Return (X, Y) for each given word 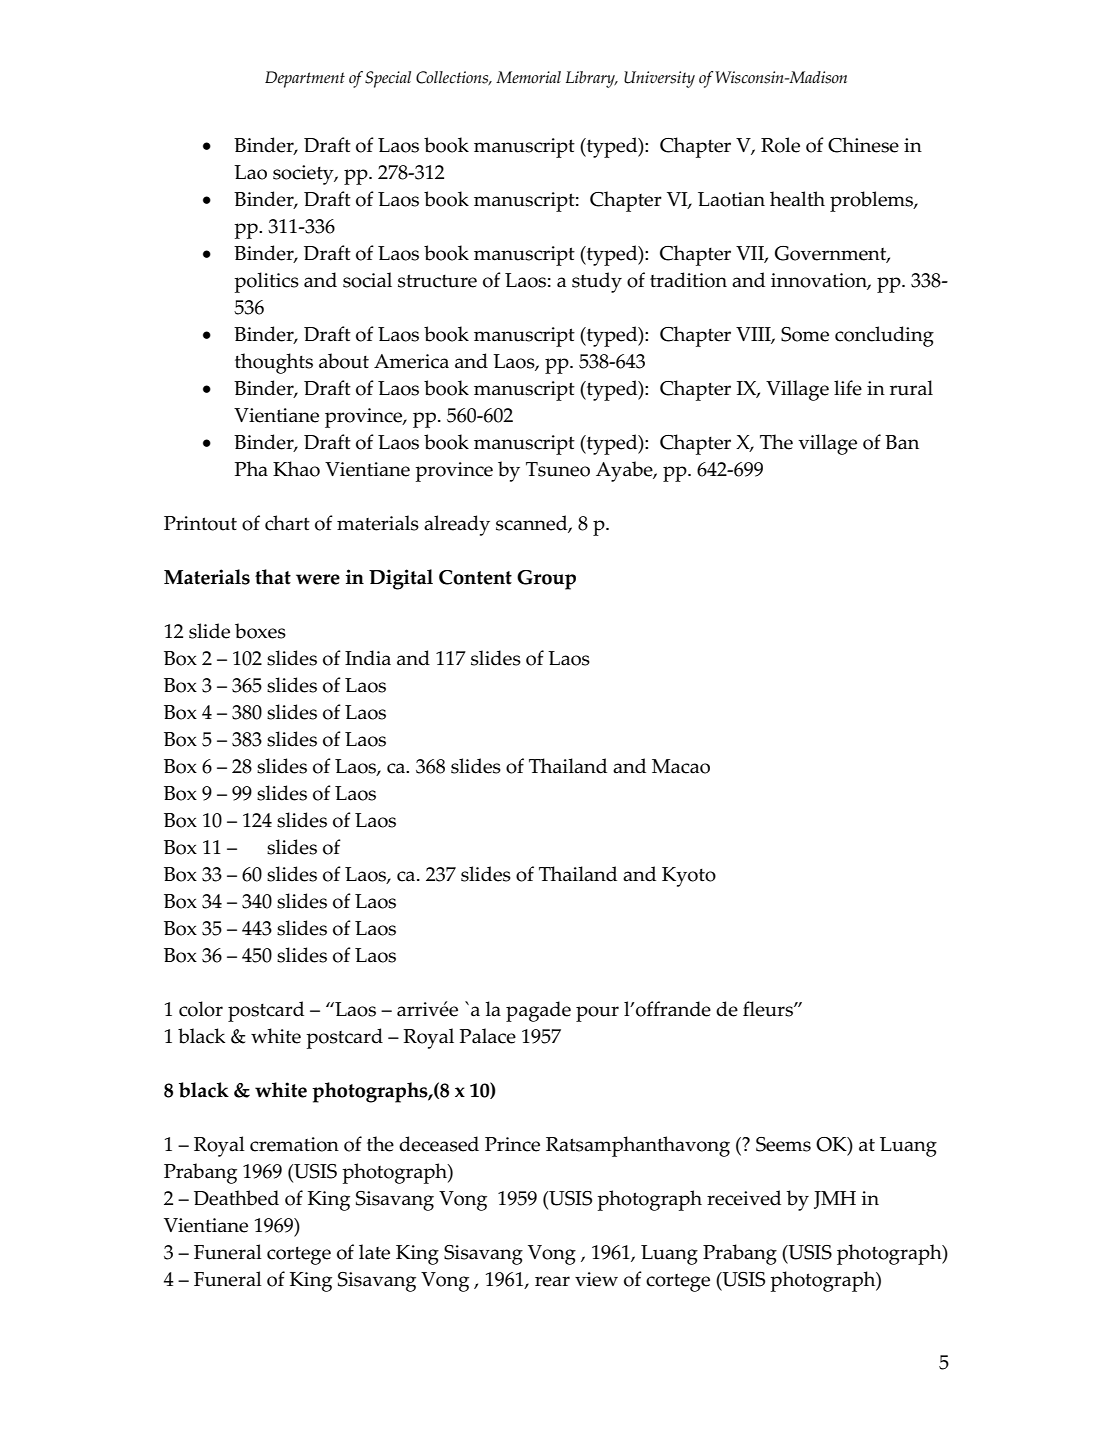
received (744, 1198)
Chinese (863, 145)
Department (305, 79)
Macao (681, 766)
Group (546, 580)
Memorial (528, 77)
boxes (260, 631)
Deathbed (236, 1198)
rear (552, 1281)
